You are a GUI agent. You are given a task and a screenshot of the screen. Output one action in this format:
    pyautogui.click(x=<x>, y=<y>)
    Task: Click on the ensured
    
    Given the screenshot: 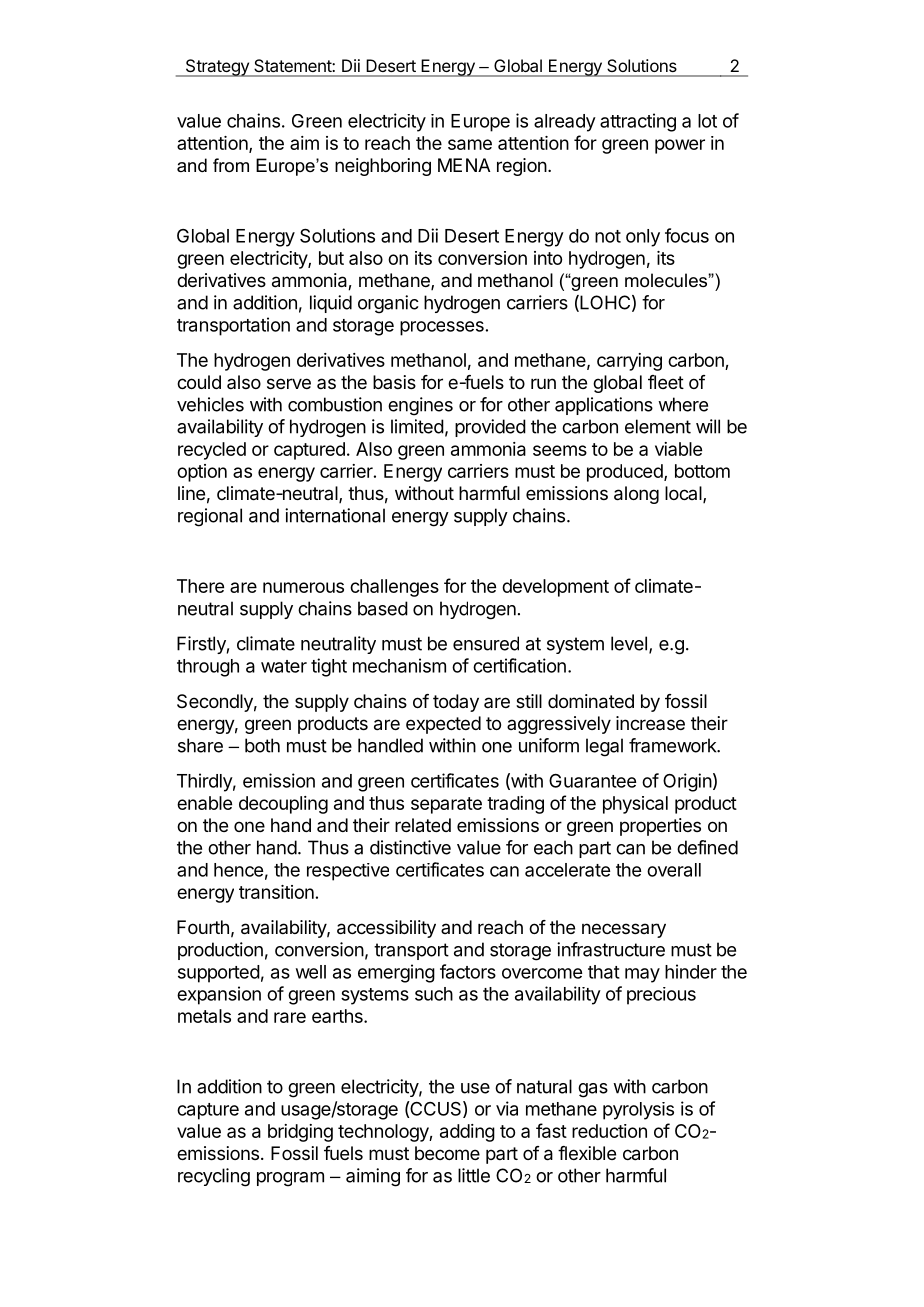 What is the action you would take?
    pyautogui.click(x=486, y=643)
